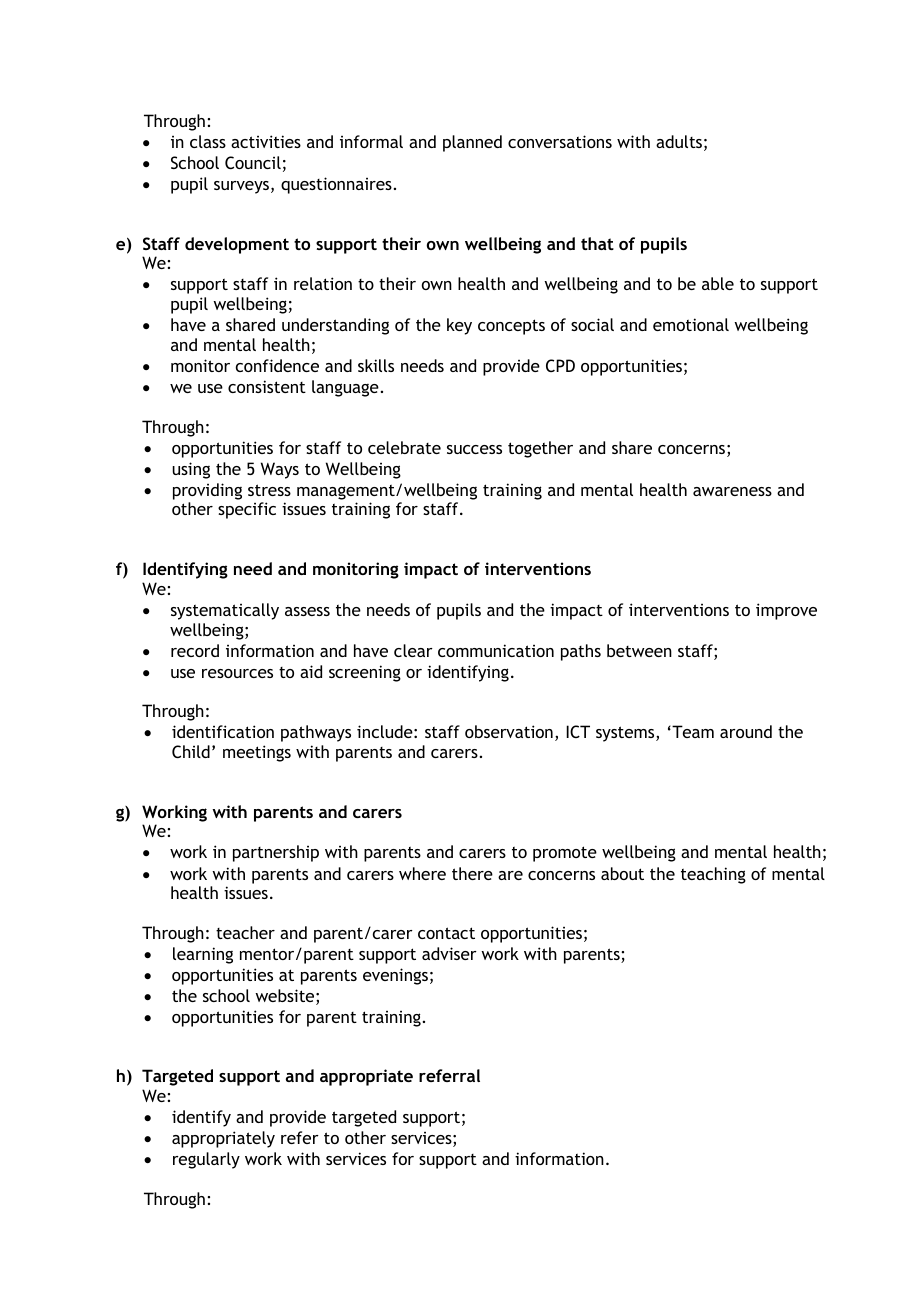  What do you see at coordinates (206, 1160) in the page?
I see `regularly` at bounding box center [206, 1160].
